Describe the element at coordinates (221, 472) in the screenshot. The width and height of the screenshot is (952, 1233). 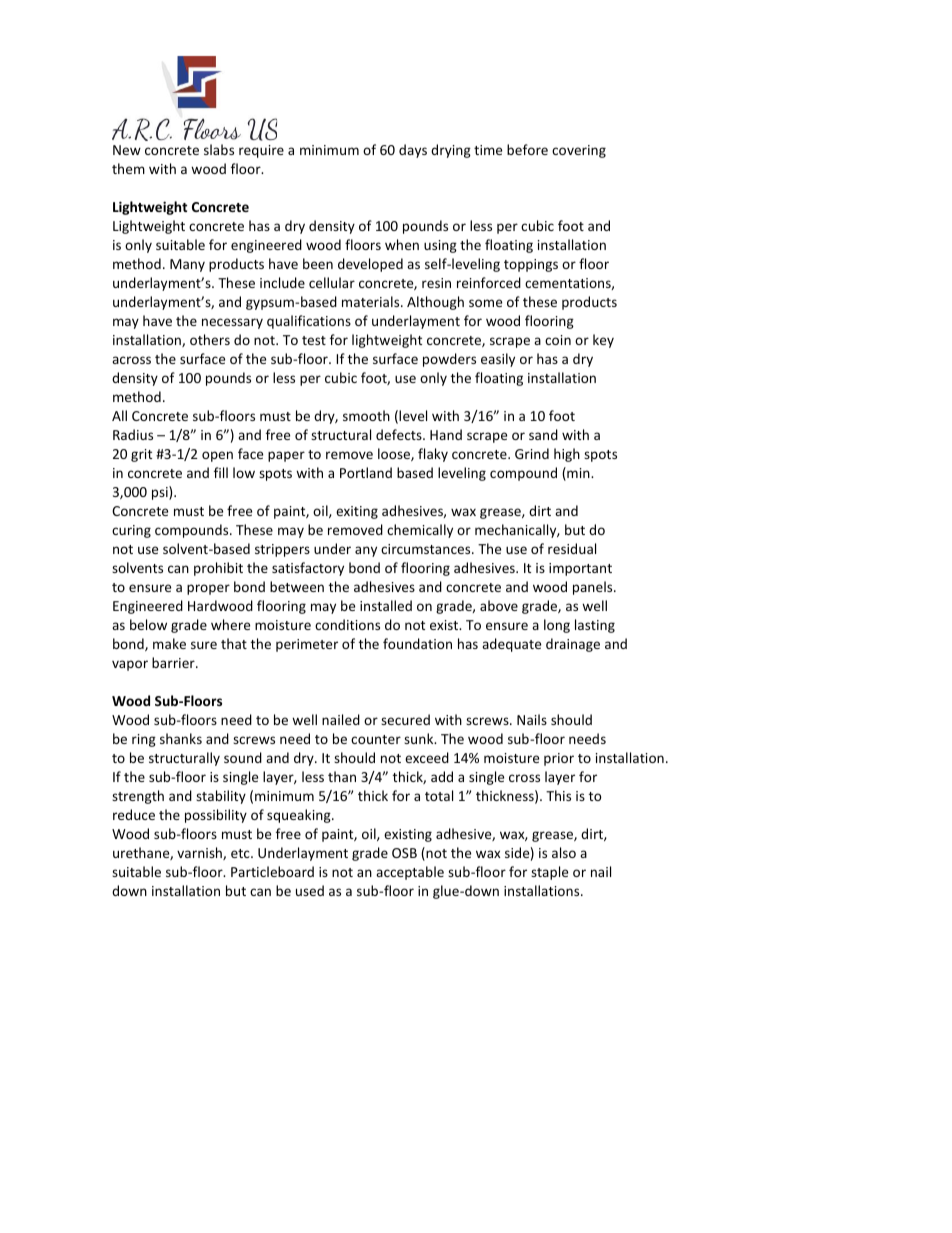
I see `fill` at that location.
